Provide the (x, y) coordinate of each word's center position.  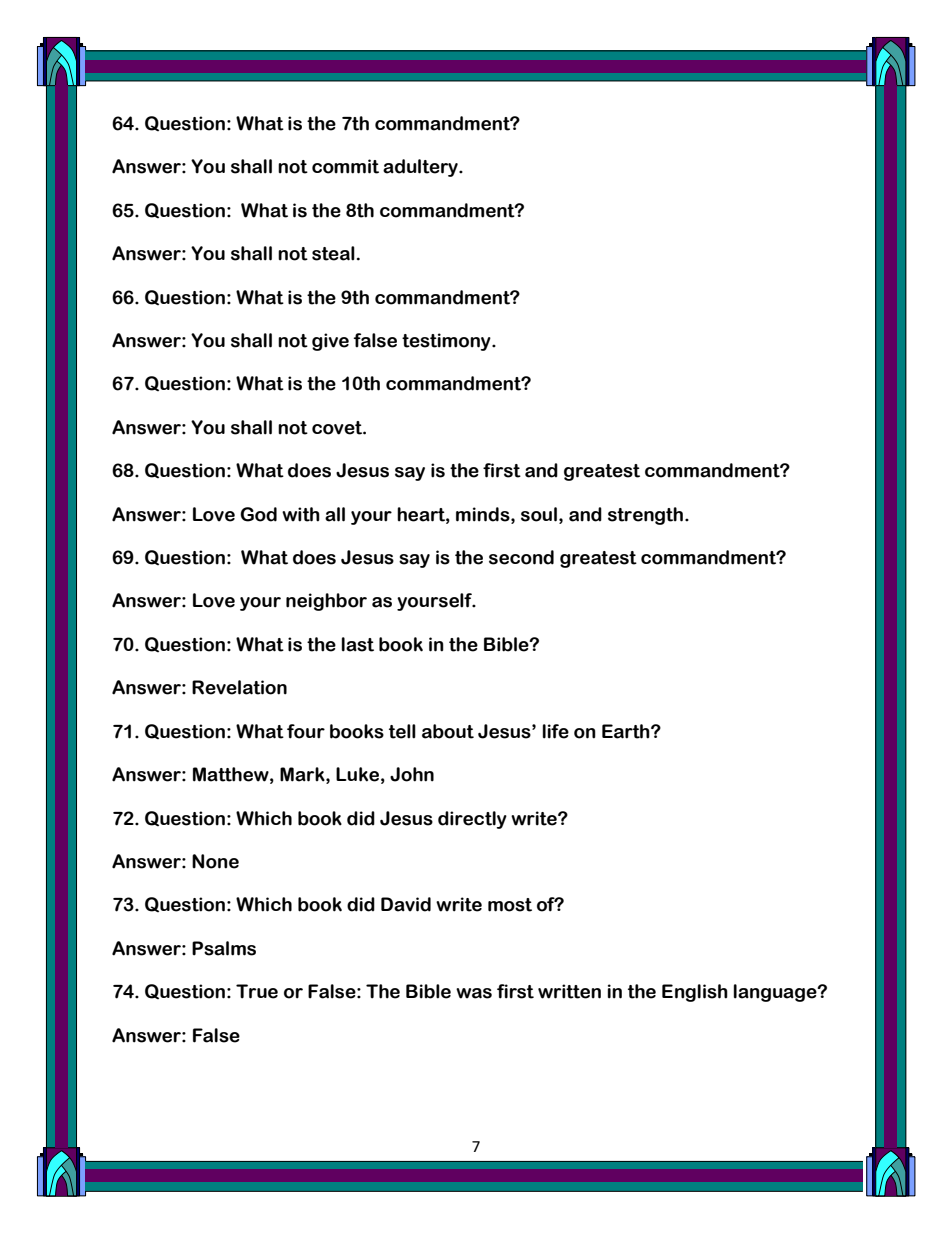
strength (647, 516)
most (510, 905)
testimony (447, 342)
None (215, 861)
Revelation (239, 687)
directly (472, 820)
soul (539, 514)
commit (345, 166)
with (301, 514)
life (556, 731)
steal (333, 253)
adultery (421, 168)
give (330, 342)
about (448, 731)
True (257, 991)
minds (484, 514)
